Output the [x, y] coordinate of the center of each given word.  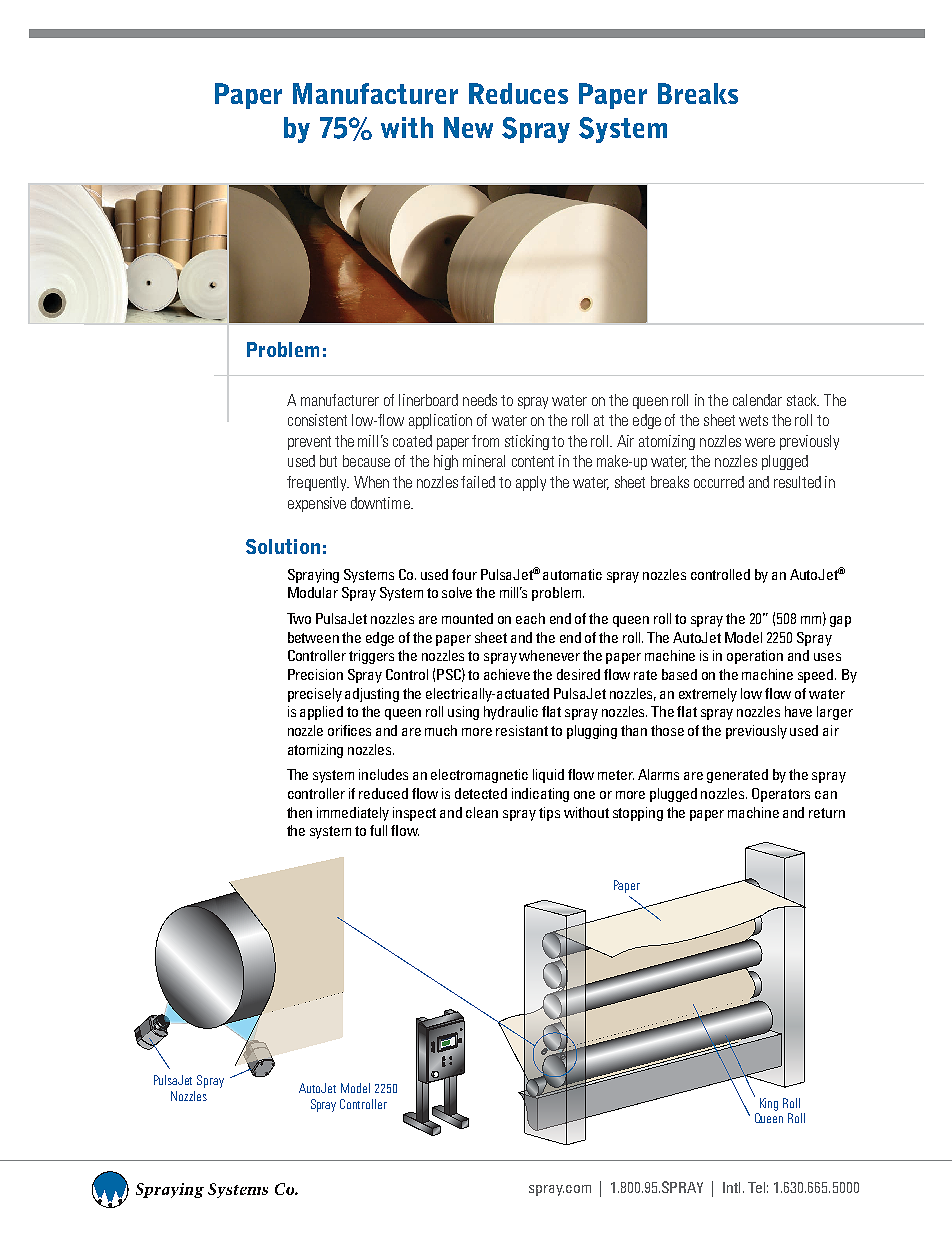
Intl [731, 1187]
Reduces [518, 93]
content [533, 461]
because [366, 461]
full [378, 830]
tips [549, 814]
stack [803, 400]
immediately [353, 814]
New [468, 127]
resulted [797, 482]
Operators [781, 795]
